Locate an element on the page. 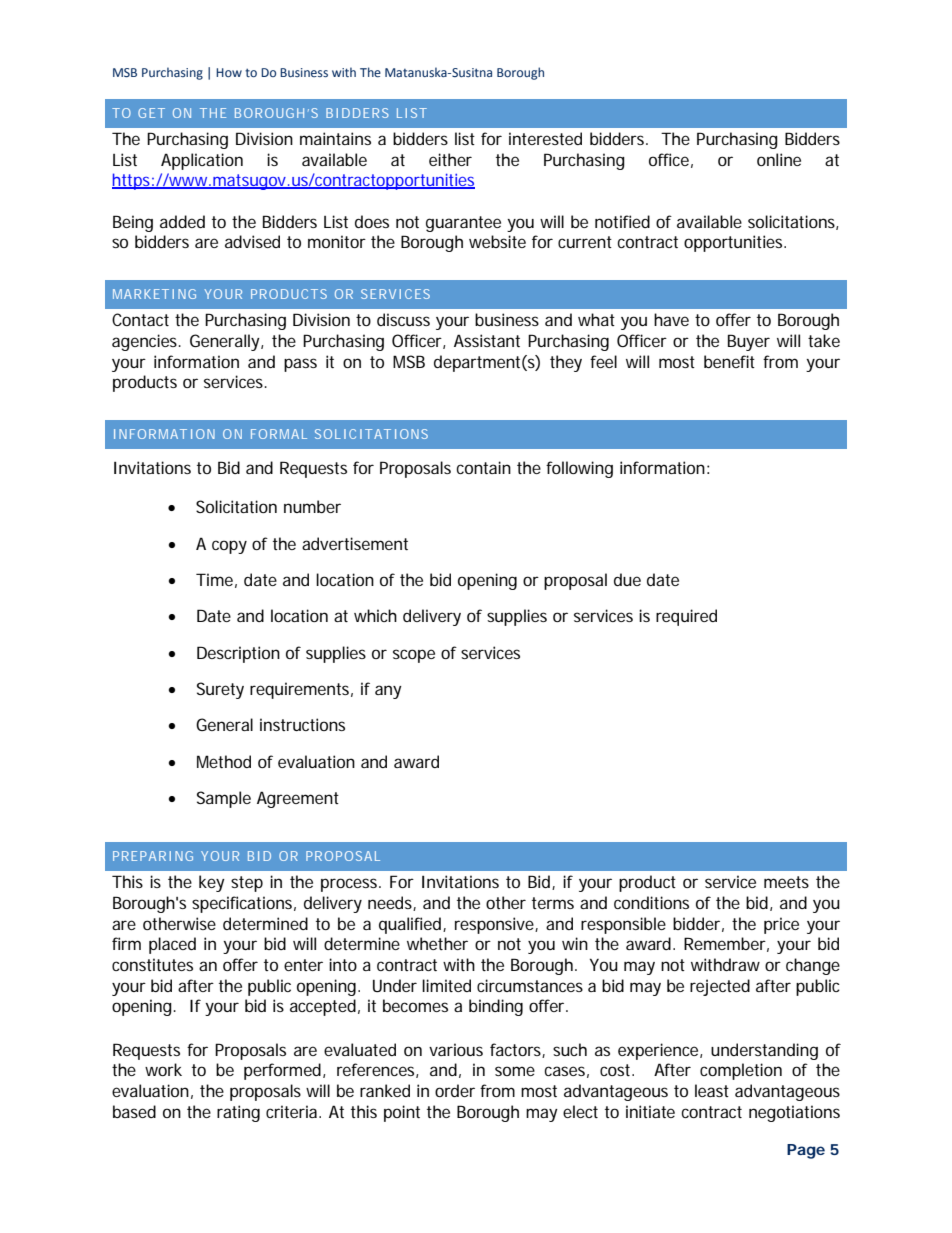 This page has width=952, height=1233. either is located at coordinates (450, 159).
